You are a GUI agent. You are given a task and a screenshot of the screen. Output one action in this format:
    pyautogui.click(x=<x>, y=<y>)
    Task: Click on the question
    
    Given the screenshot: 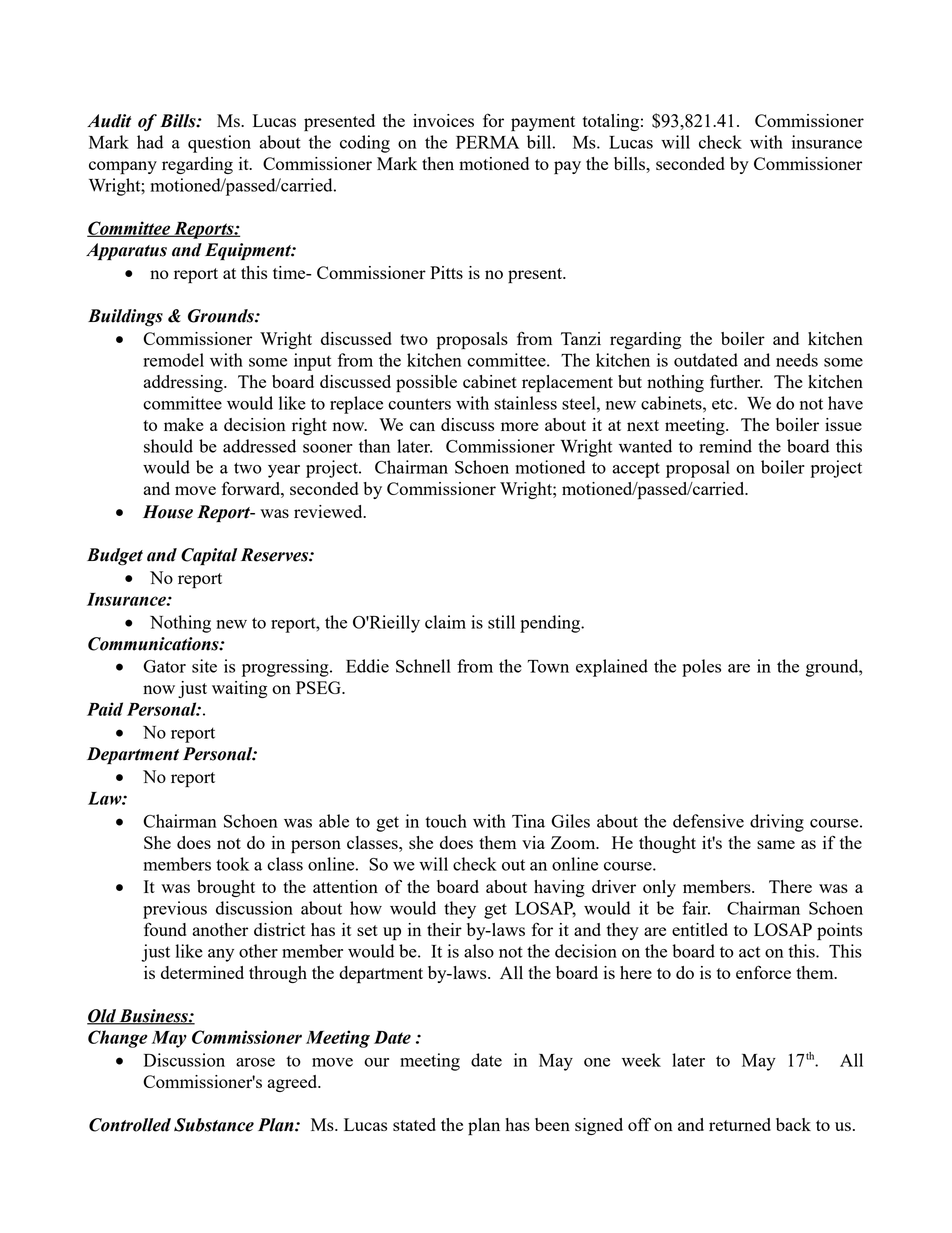 What is the action you would take?
    pyautogui.click(x=219, y=144)
